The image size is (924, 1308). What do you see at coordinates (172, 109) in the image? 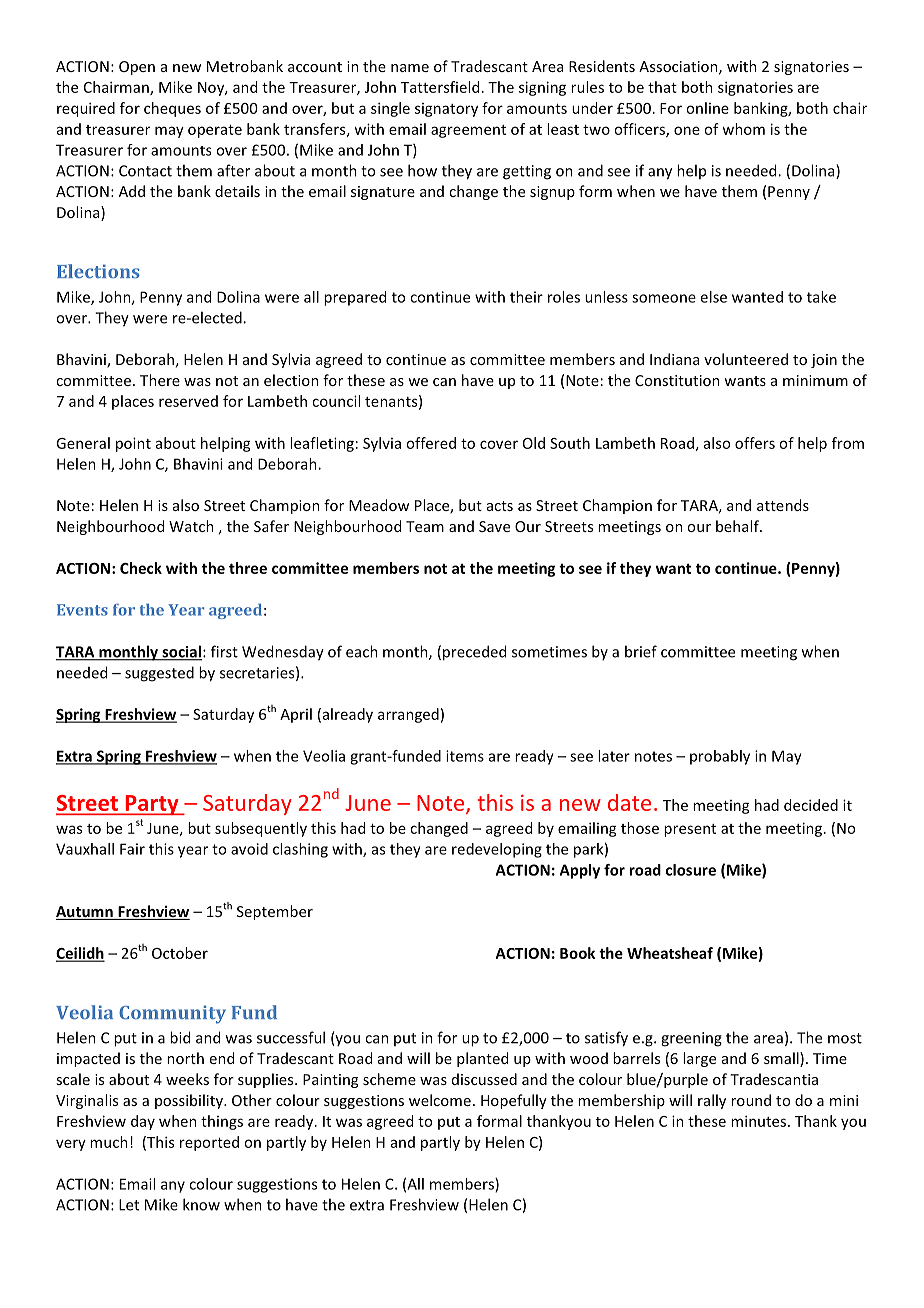
I see `cheques` at bounding box center [172, 109].
